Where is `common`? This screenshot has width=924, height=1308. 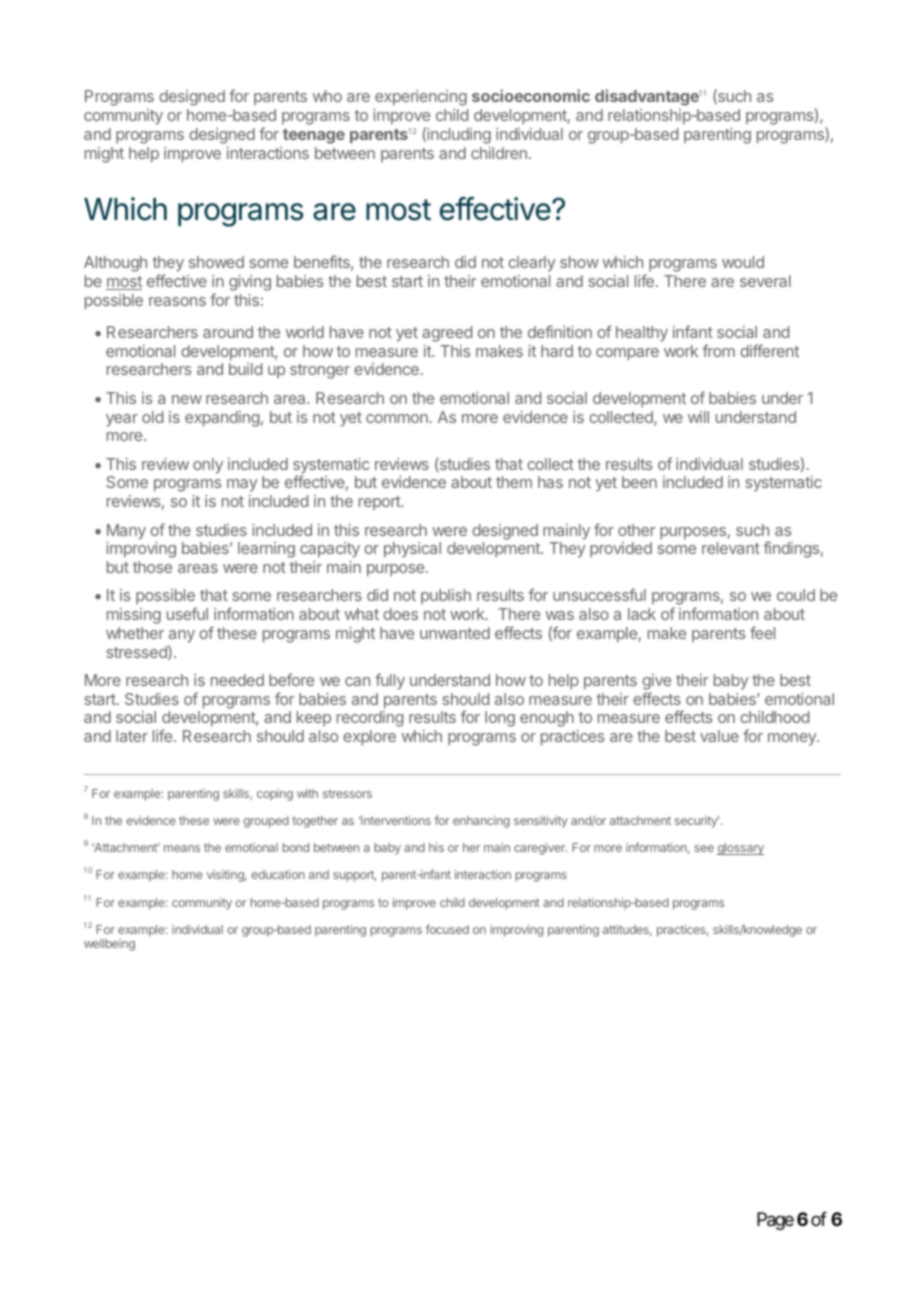 common is located at coordinates (397, 418).
